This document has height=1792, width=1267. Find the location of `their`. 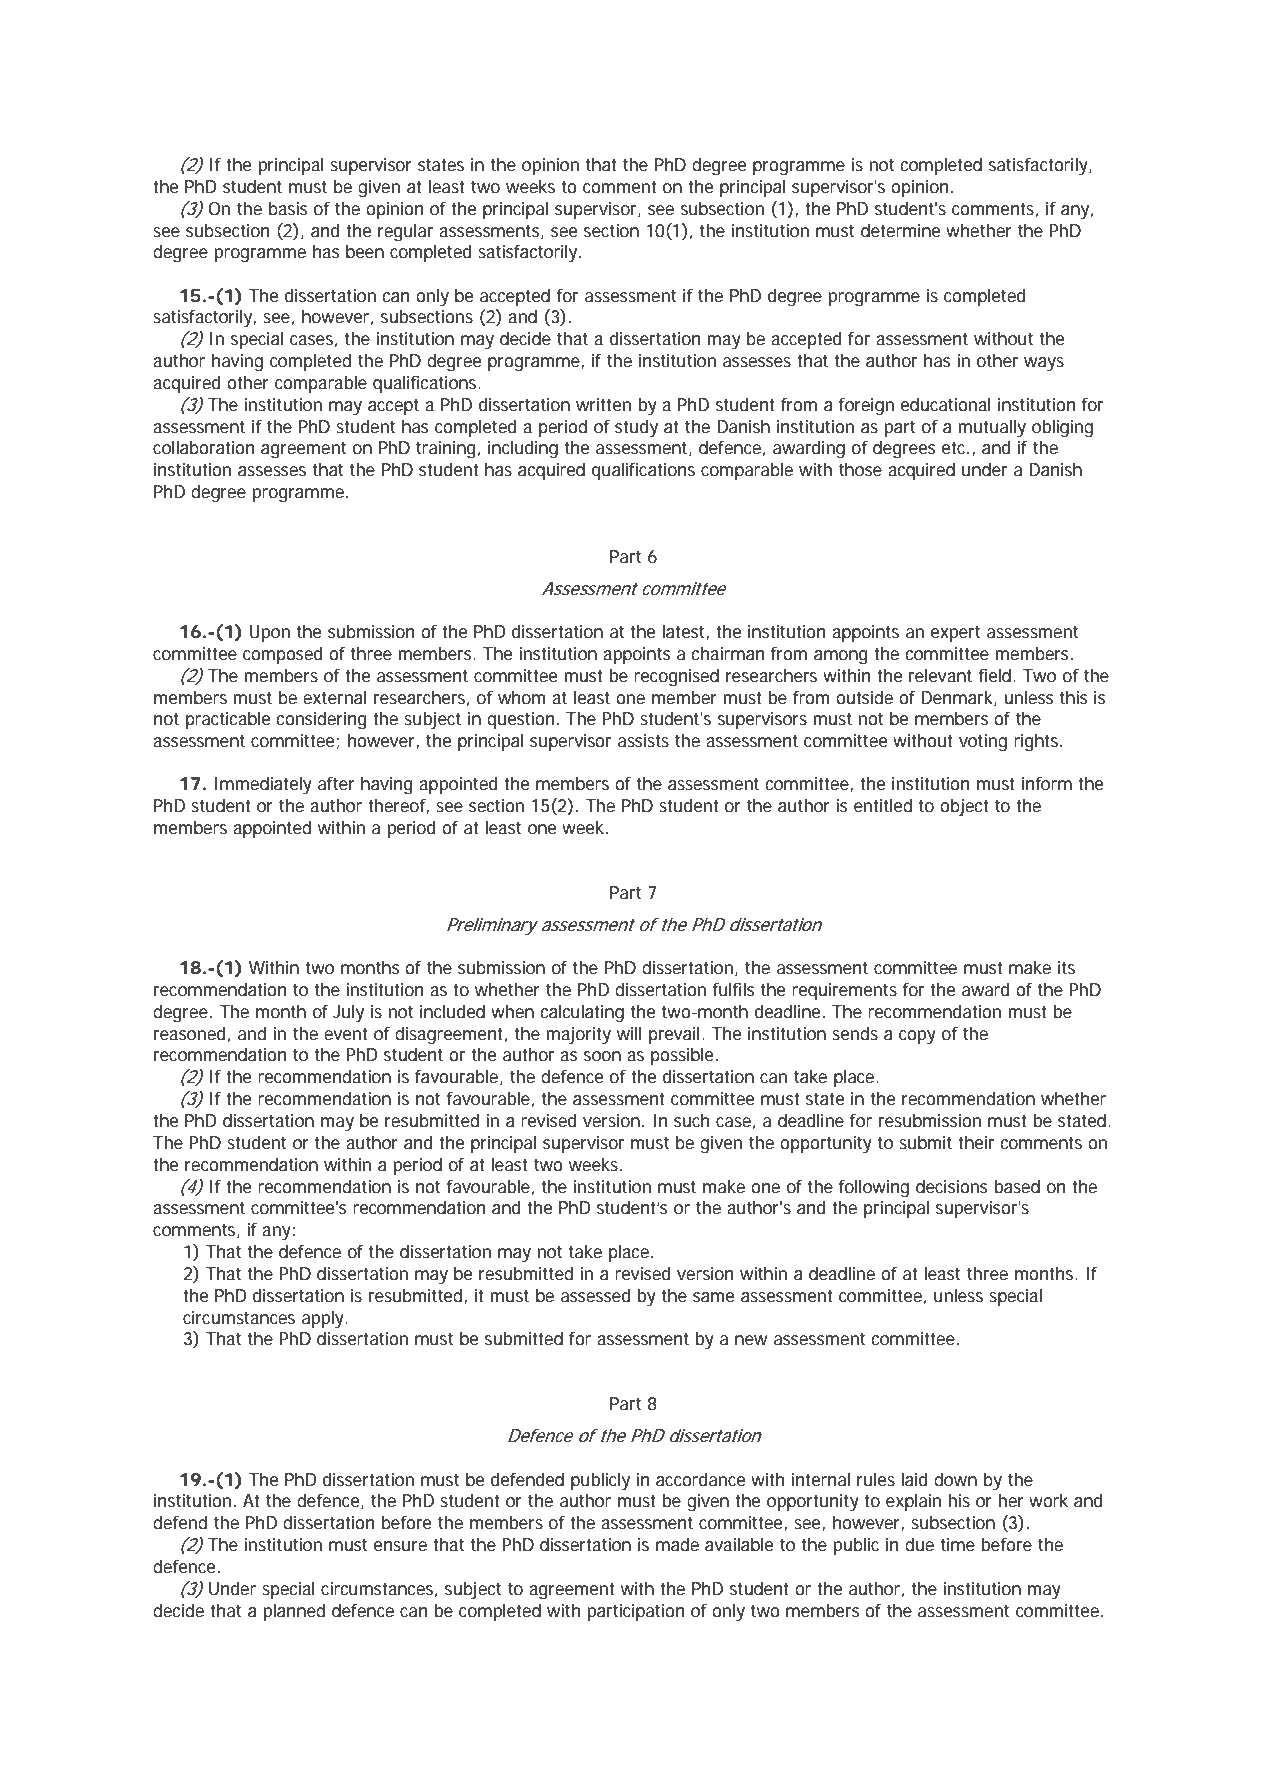

their is located at coordinates (976, 1142).
